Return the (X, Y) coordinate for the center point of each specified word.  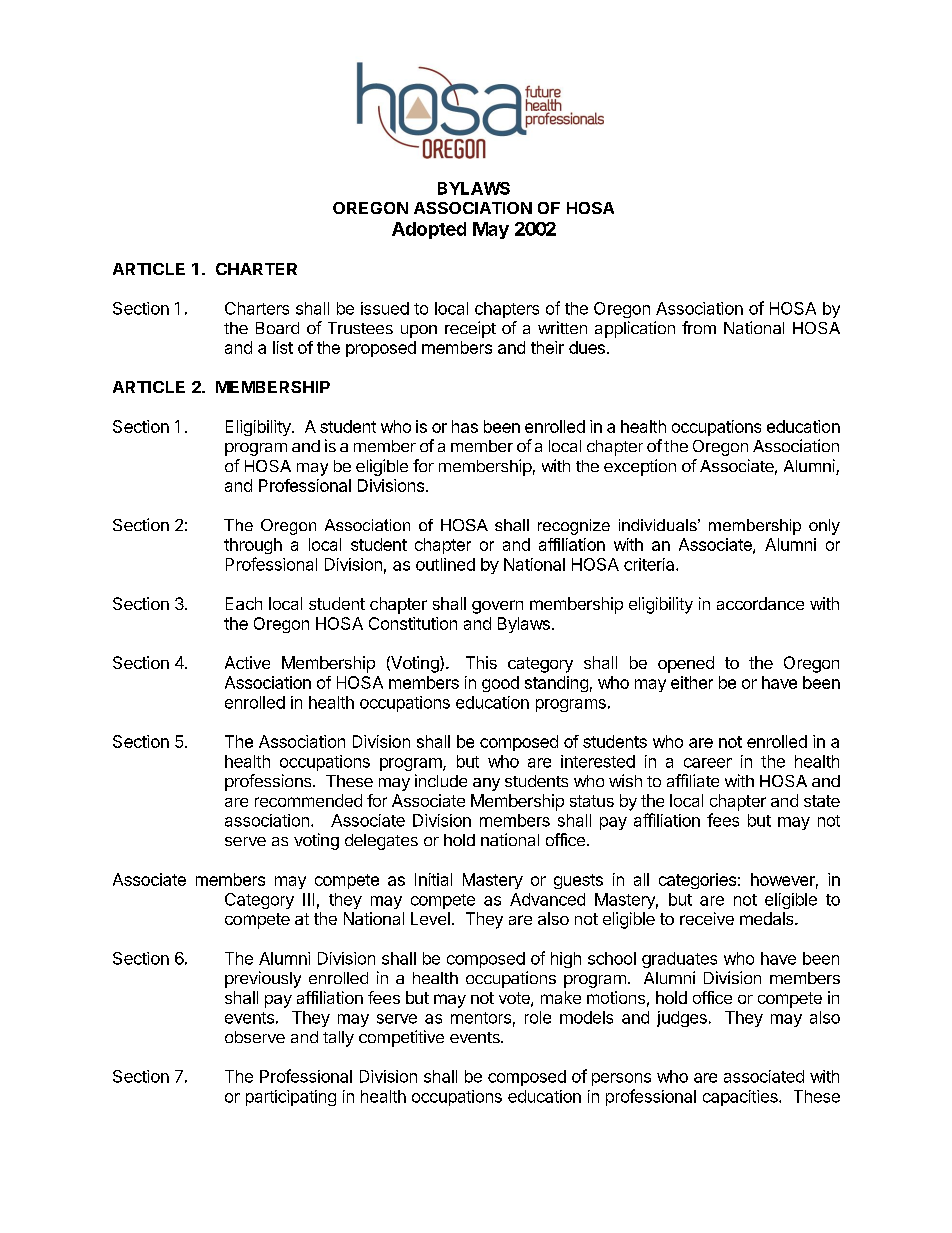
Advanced (547, 899)
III (308, 899)
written (562, 327)
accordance (760, 603)
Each (244, 603)
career (708, 763)
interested (598, 761)
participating (291, 1098)
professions (269, 782)
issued (385, 308)
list (283, 347)
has (465, 426)
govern (497, 607)
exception (640, 467)
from (699, 327)
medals (768, 918)
